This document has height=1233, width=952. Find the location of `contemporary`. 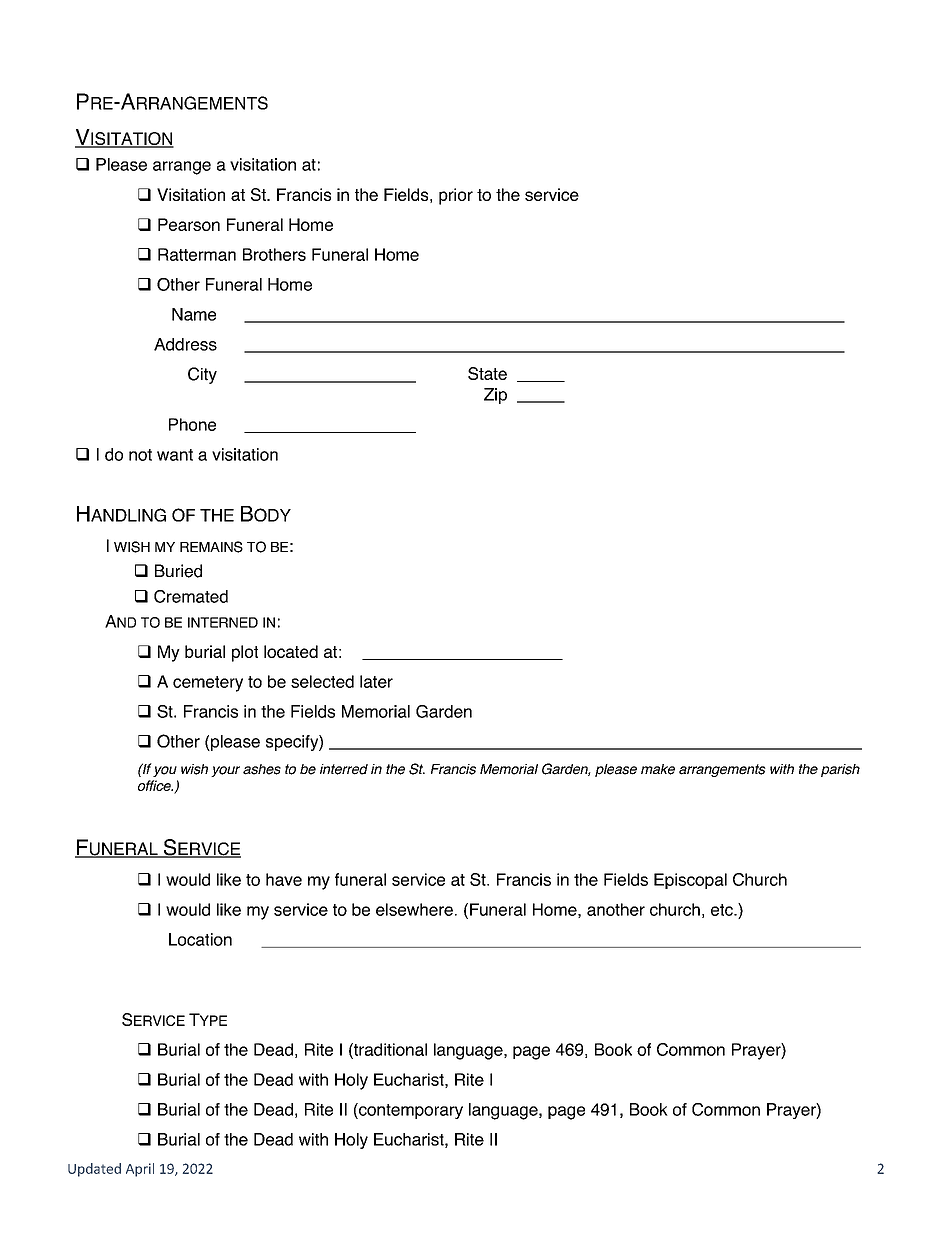

contemporary is located at coordinates (410, 1111).
